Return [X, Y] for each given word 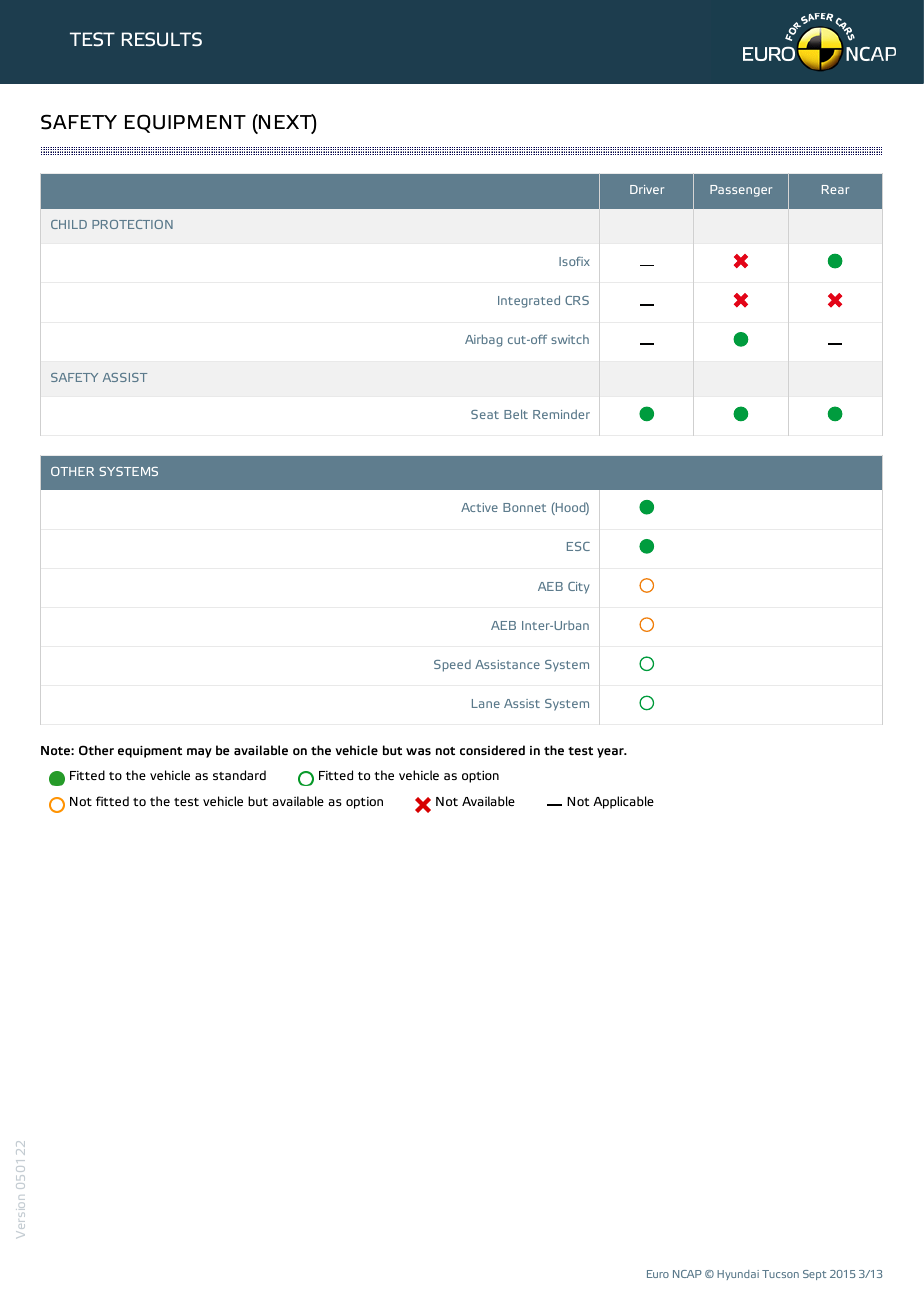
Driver [647, 189]
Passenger [741, 191]
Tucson [780, 1274]
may [199, 753]
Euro [658, 1274]
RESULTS [162, 39]
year [611, 753]
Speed [452, 666]
